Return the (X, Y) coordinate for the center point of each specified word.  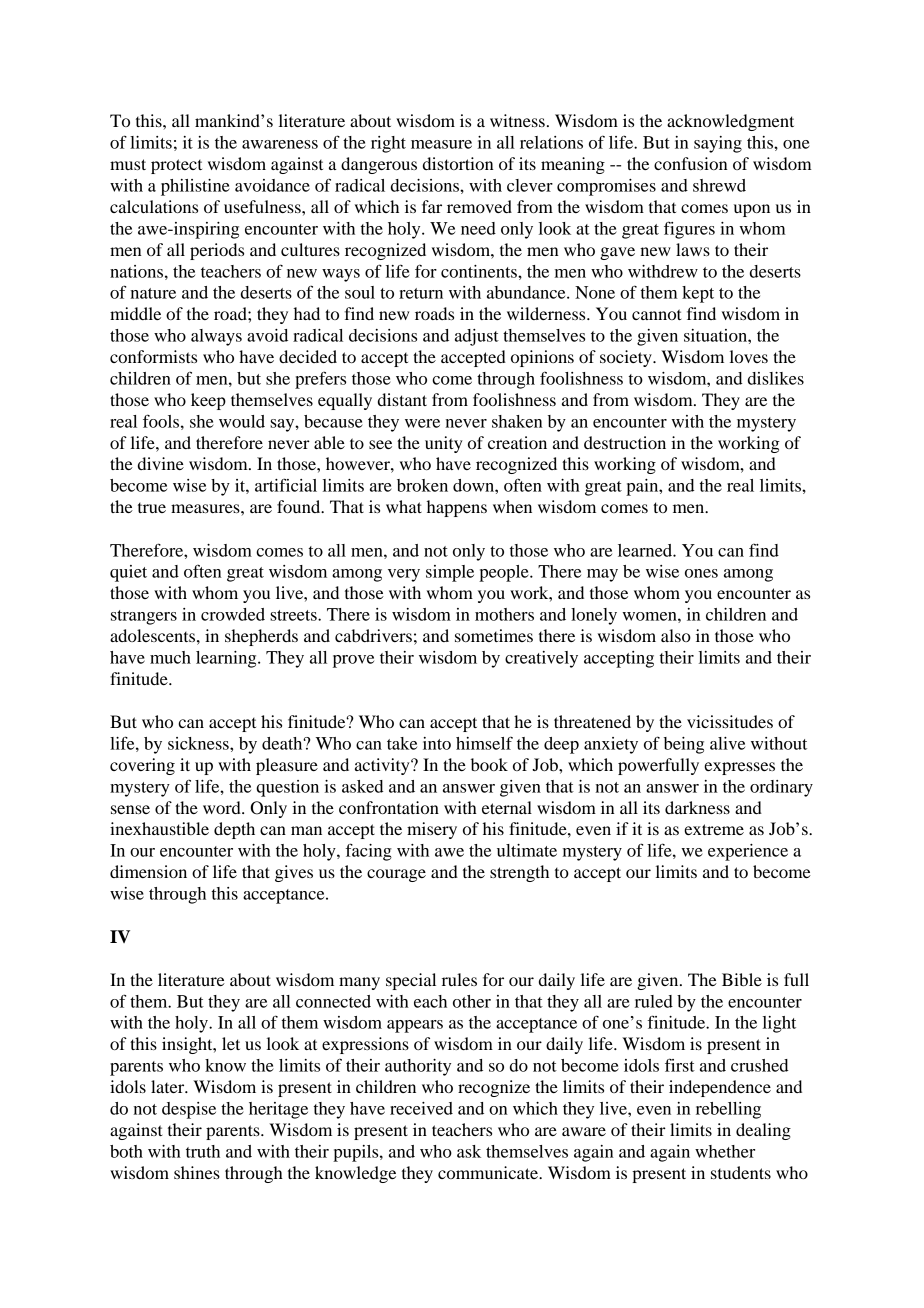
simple (450, 573)
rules (459, 979)
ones (701, 573)
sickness (199, 743)
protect (176, 166)
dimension (148, 871)
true (152, 508)
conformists (153, 356)
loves (749, 356)
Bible (742, 979)
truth (203, 1151)
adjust (477, 337)
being (684, 745)
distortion (458, 163)
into (437, 743)
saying (718, 144)
